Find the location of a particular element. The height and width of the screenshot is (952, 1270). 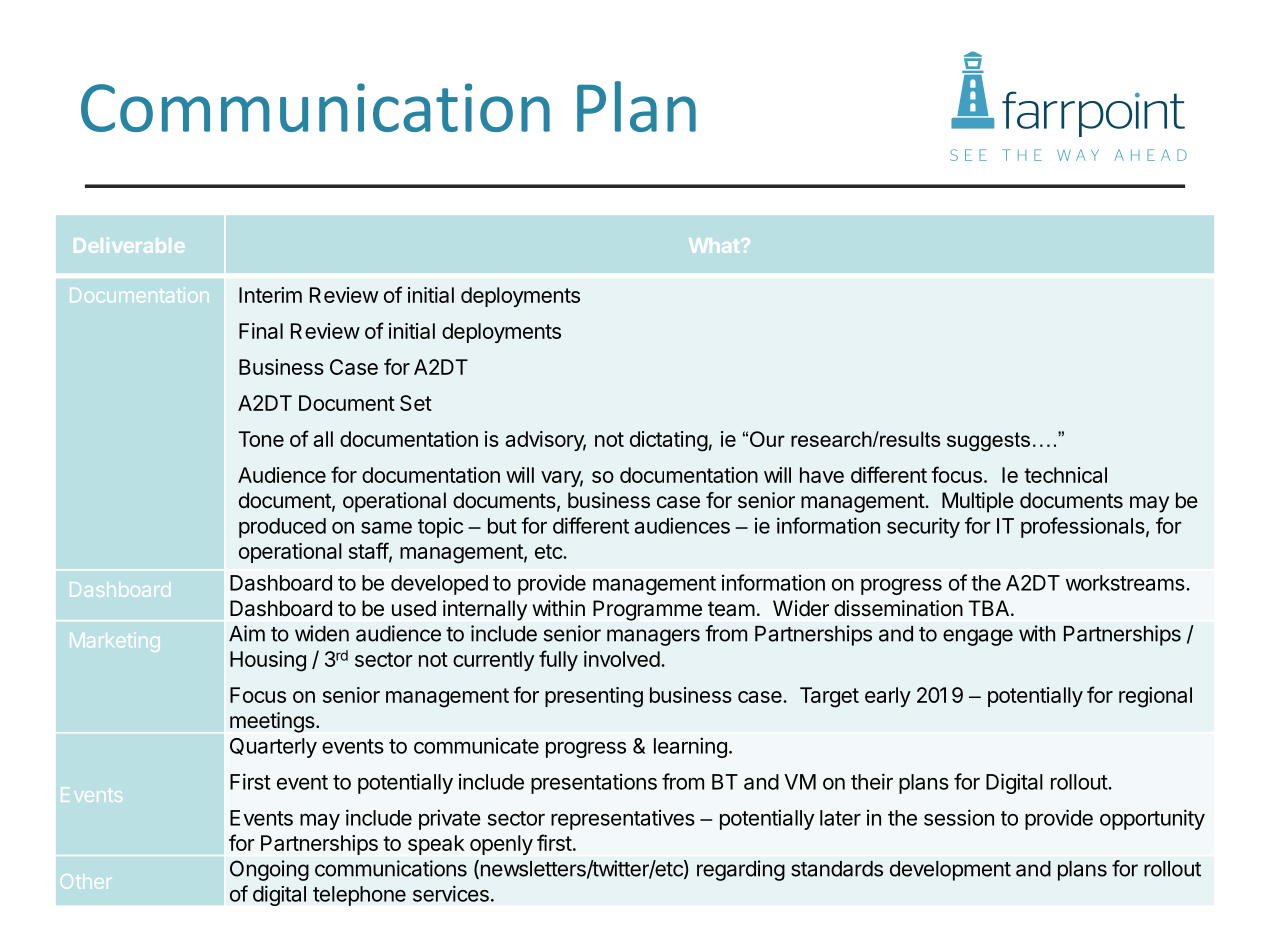

suggests is located at coordinates (988, 441).
